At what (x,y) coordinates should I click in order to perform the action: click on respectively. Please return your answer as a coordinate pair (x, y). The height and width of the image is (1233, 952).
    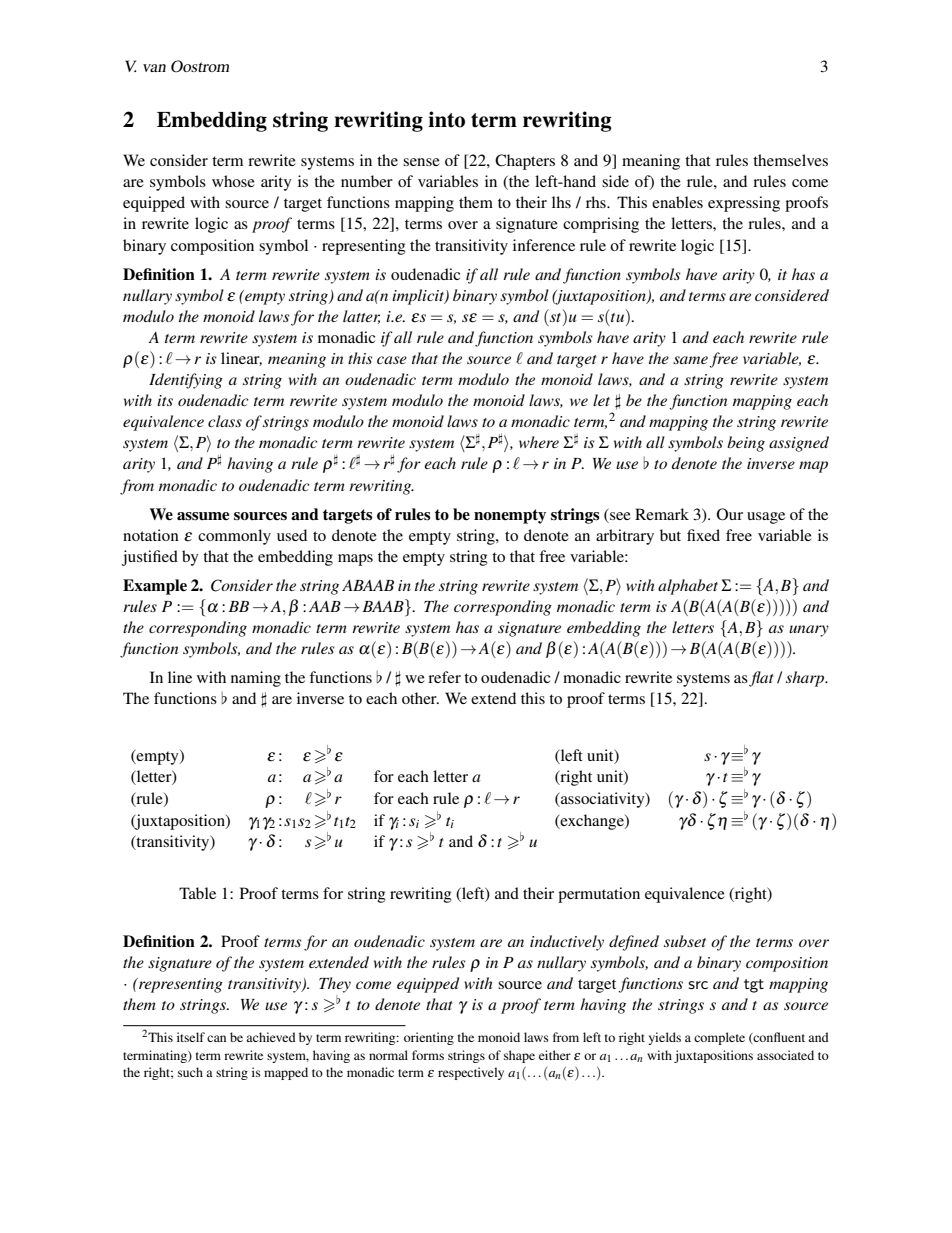
    Looking at the image, I should click on (471, 1073).
